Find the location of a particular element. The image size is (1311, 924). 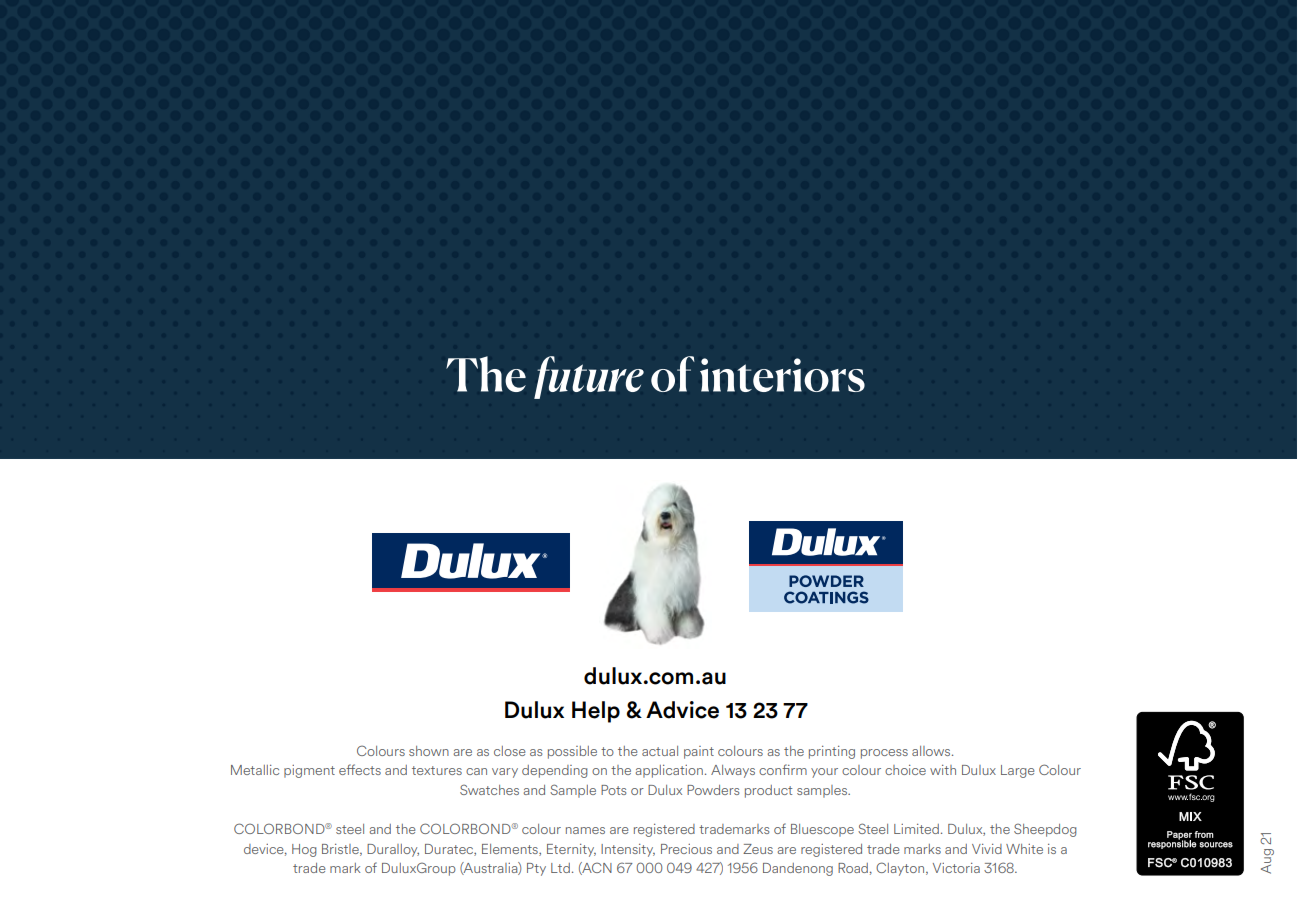

allows is located at coordinates (932, 751).
